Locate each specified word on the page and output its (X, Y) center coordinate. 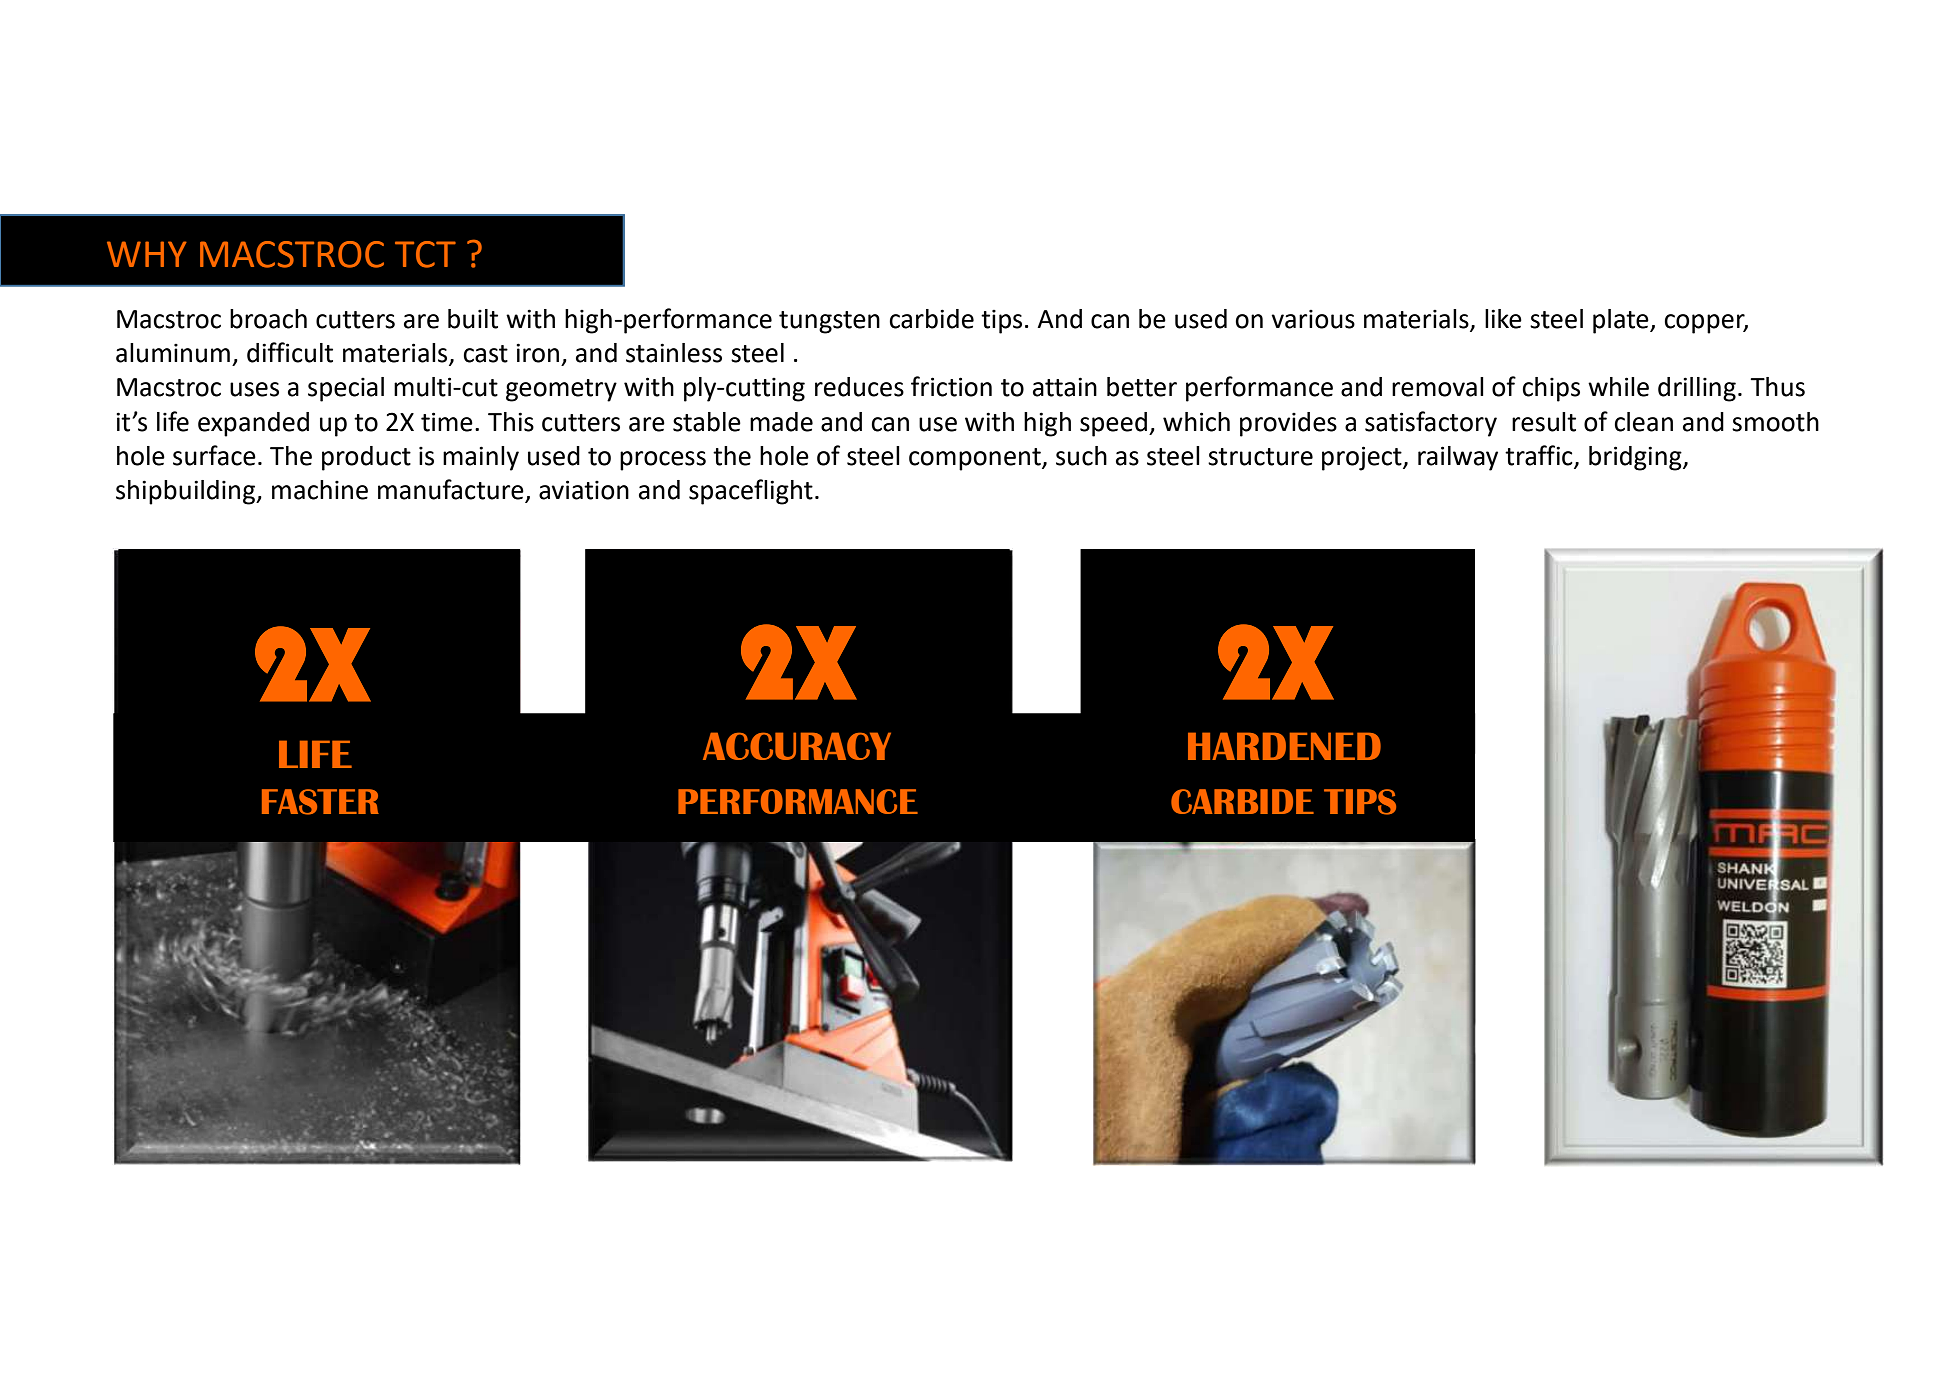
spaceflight (751, 492)
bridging (1636, 458)
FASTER (320, 802)
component (976, 459)
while (1618, 387)
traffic (1540, 456)
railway (1458, 458)
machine (320, 490)
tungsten (829, 322)
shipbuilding (186, 492)
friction (951, 386)
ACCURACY (797, 746)
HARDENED (1284, 746)
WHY (147, 254)
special (346, 389)
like (1503, 319)
